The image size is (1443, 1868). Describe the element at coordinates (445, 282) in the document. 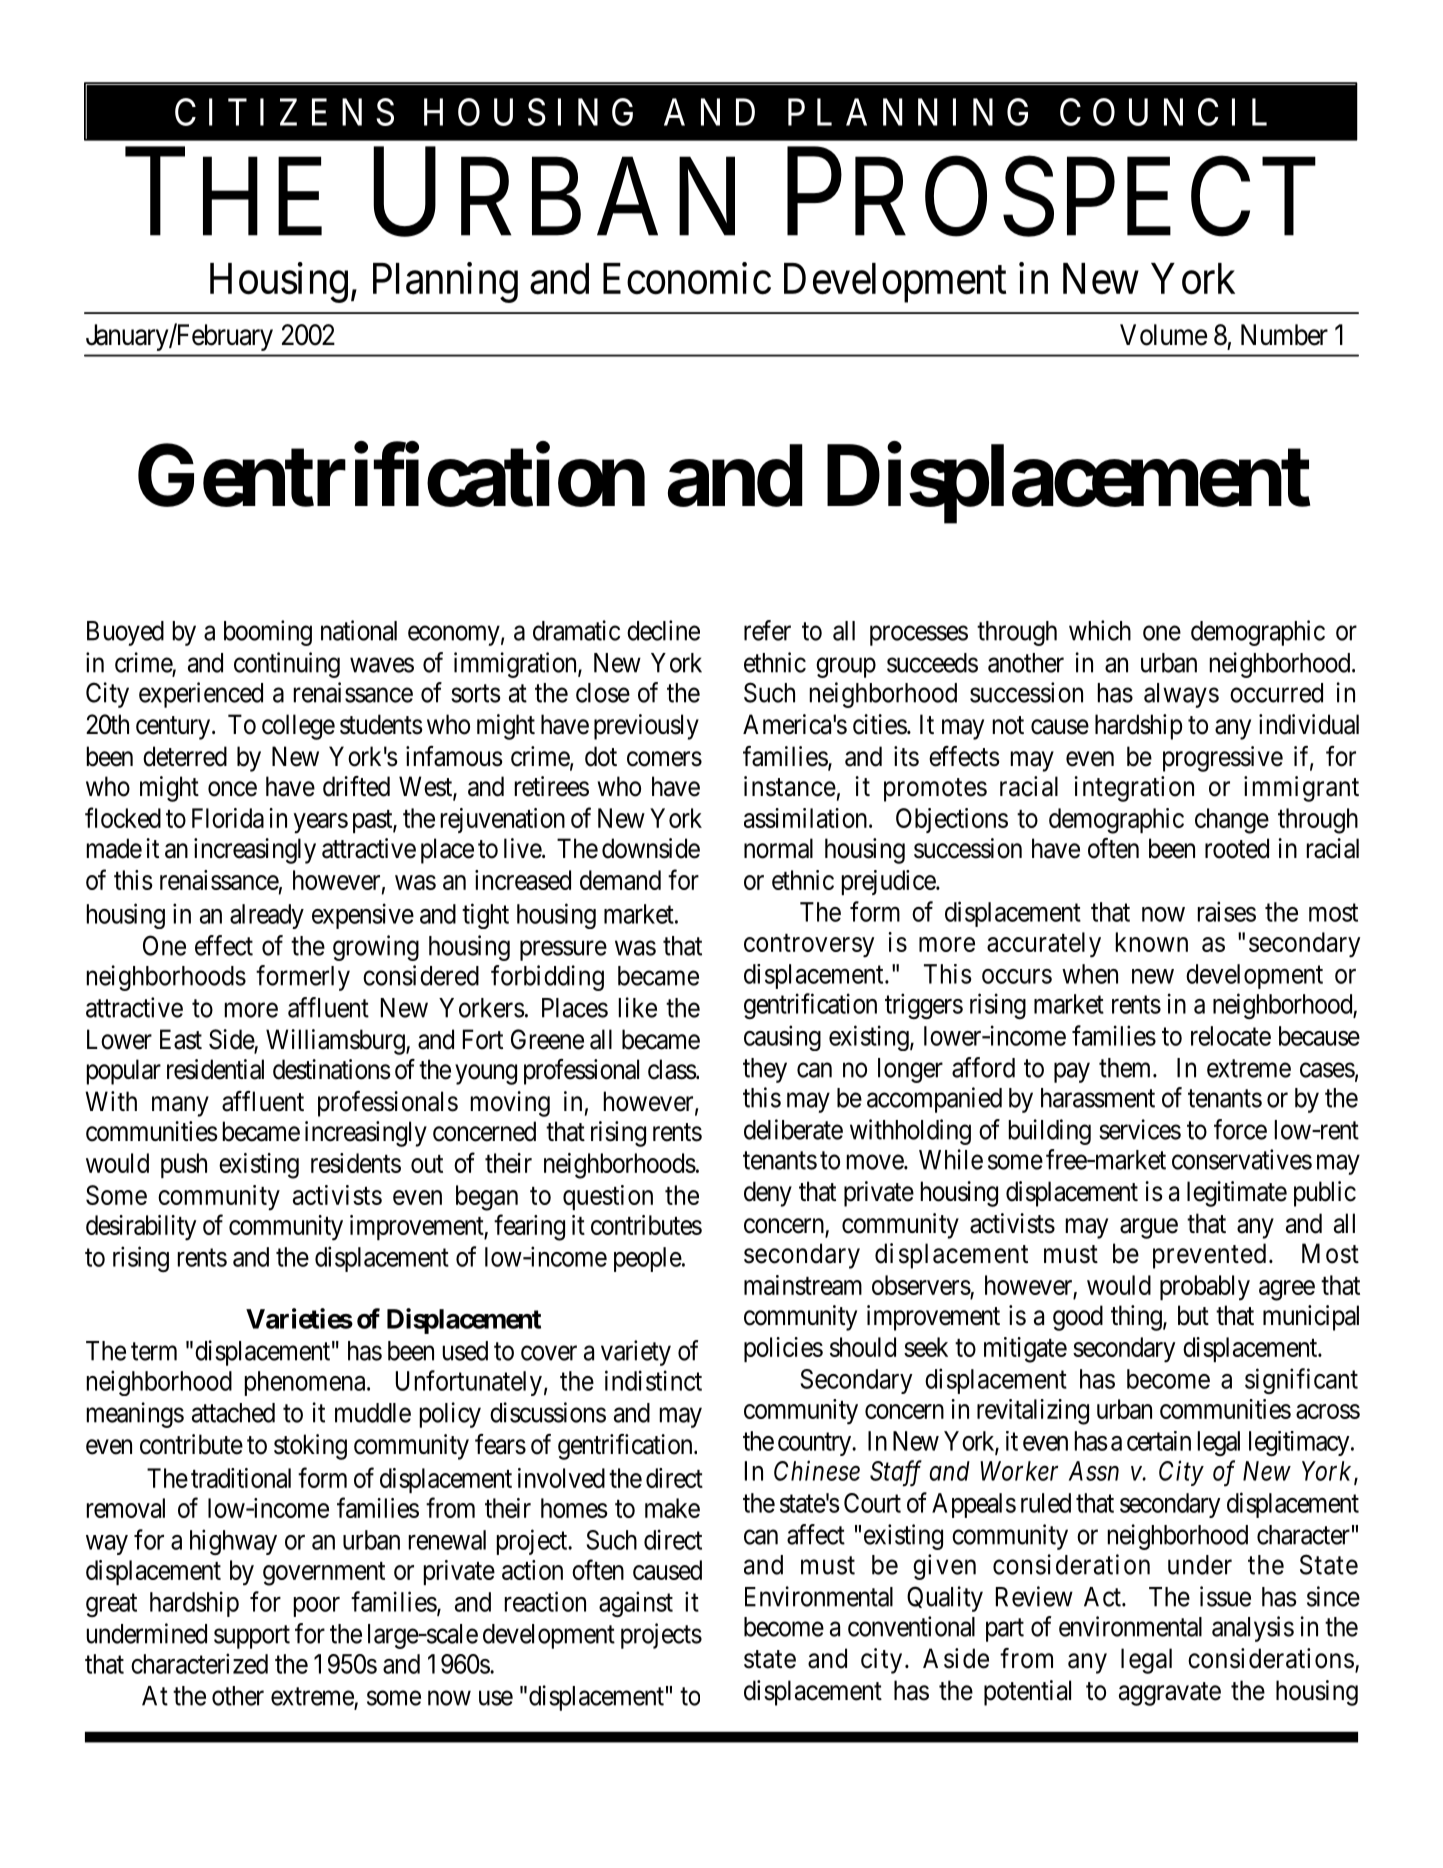

I see `Planning` at that location.
